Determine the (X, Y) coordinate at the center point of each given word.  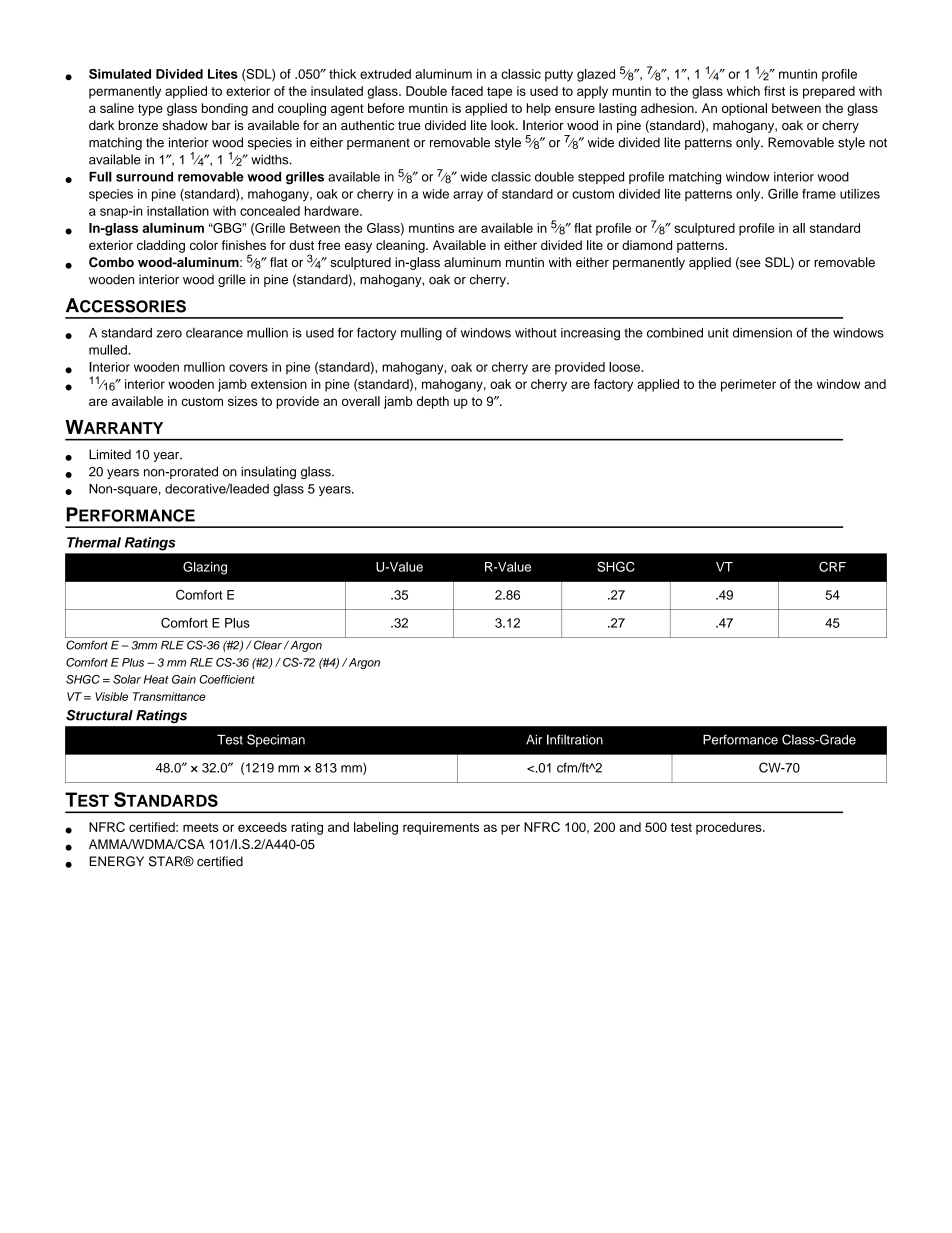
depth (433, 402)
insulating (268, 472)
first (774, 91)
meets (200, 827)
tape (499, 93)
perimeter (748, 385)
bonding (225, 109)
